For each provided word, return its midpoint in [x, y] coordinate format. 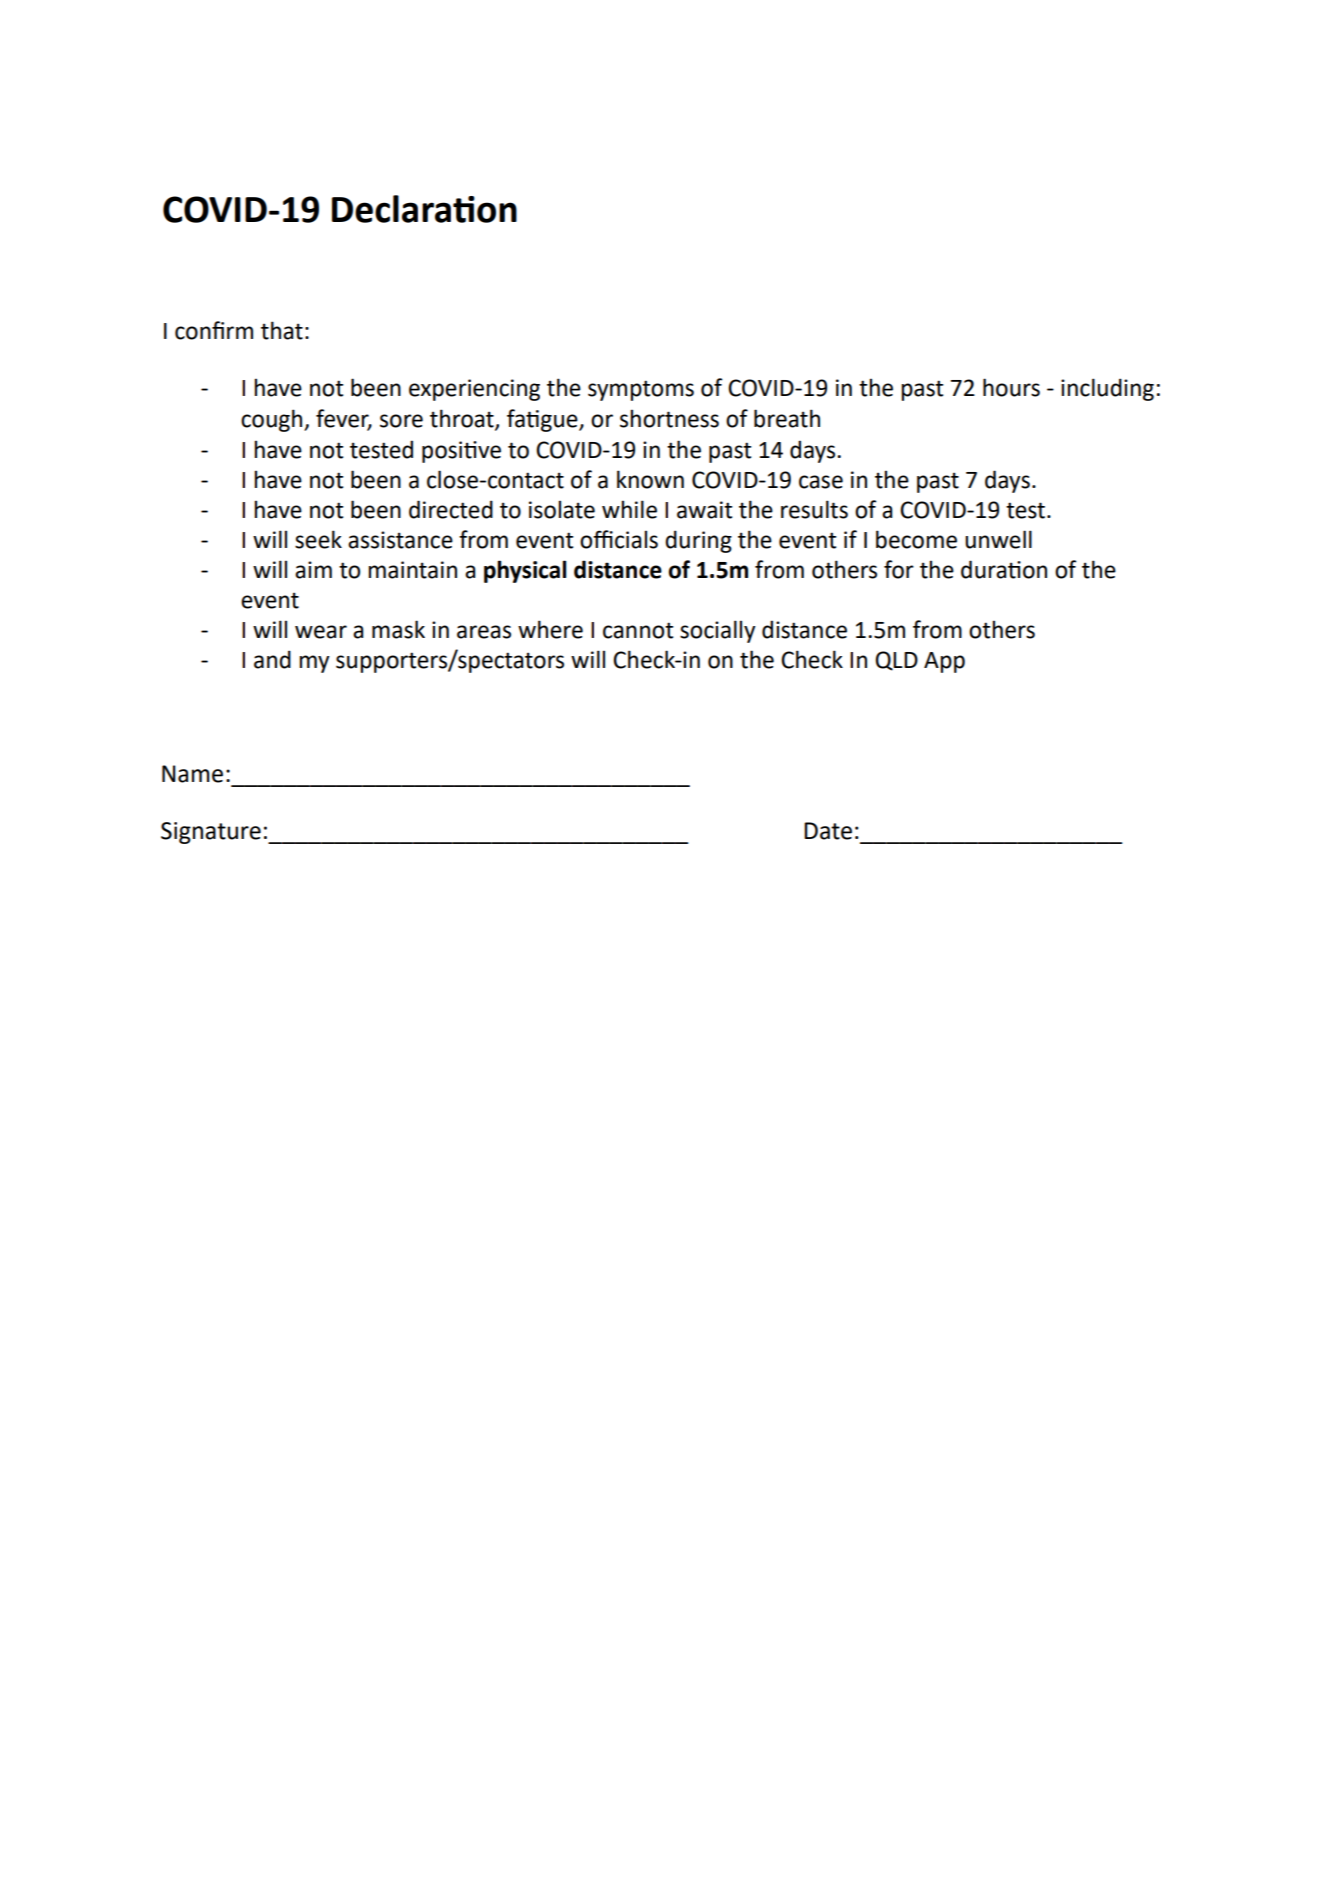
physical [525, 571]
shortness [669, 418]
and [272, 659]
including [1107, 389]
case [821, 482]
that [282, 330]
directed [451, 509]
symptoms [641, 390]
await [704, 510]
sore [401, 421]
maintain [412, 570]
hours [1011, 387]
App [944, 662]
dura [985, 569]
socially [718, 631]
